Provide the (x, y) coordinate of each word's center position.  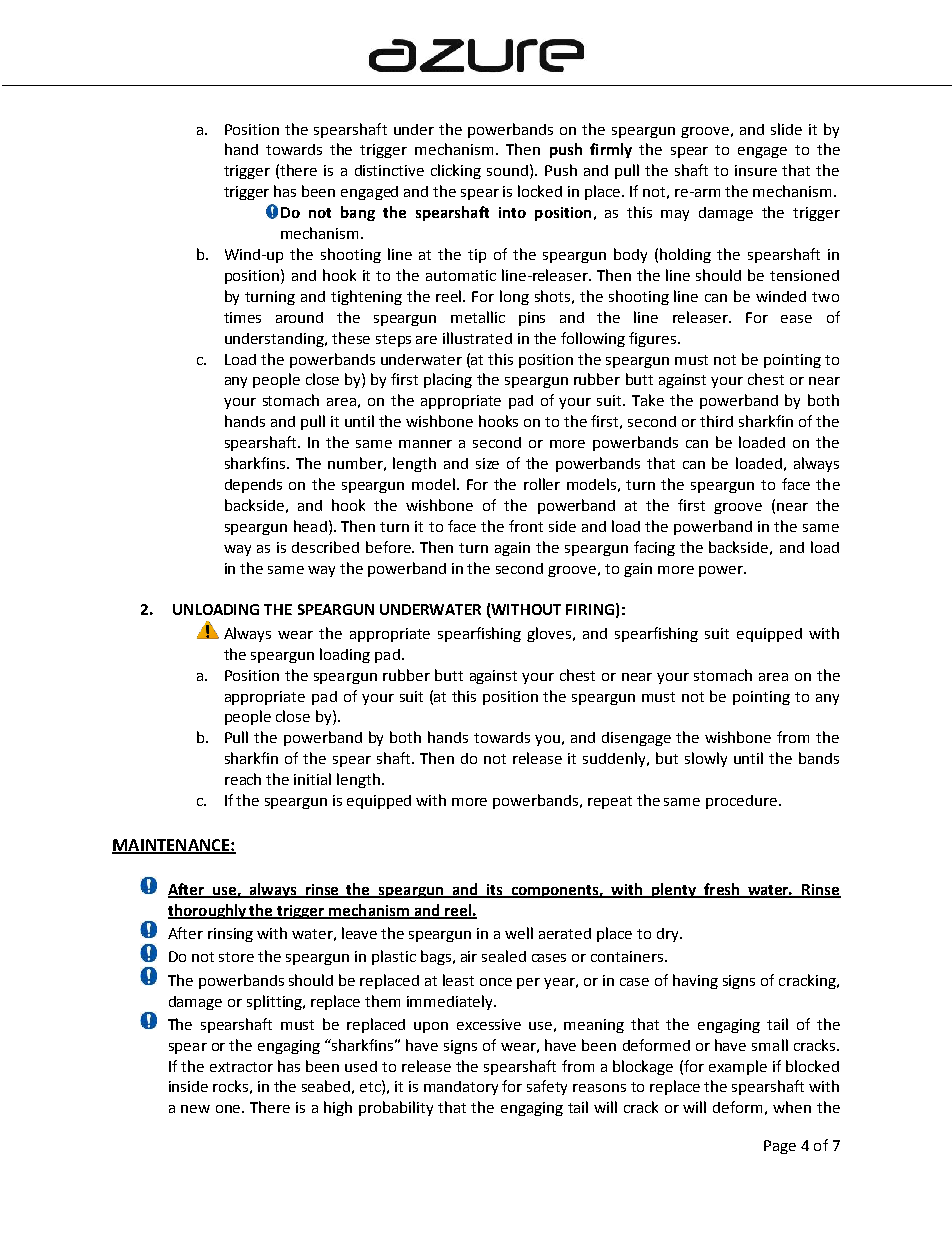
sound (507, 170)
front (526, 526)
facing (654, 548)
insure (756, 170)
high (338, 1108)
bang (358, 213)
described (325, 547)
